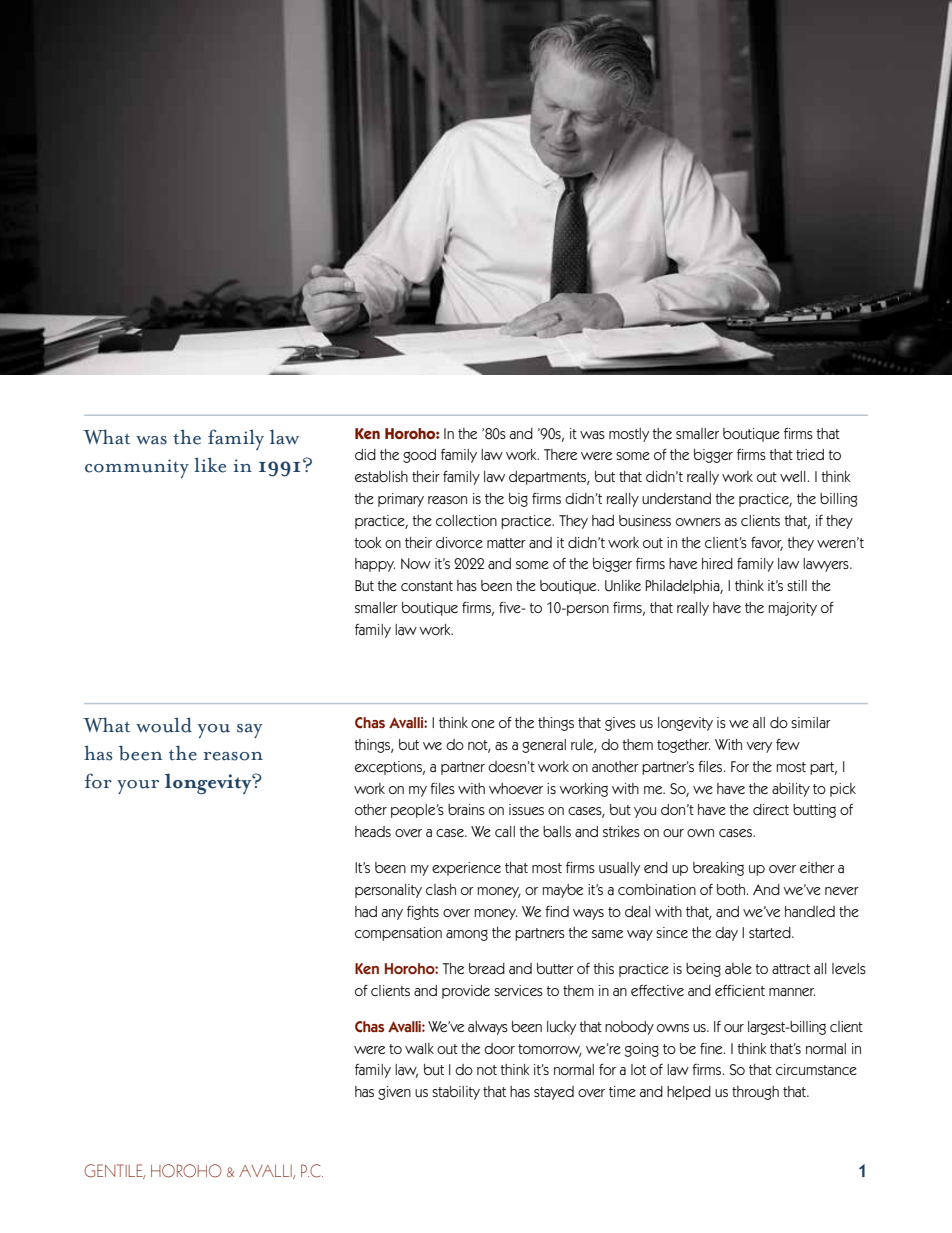 The image size is (952, 1233). I want to click on There, so click(560, 454).
